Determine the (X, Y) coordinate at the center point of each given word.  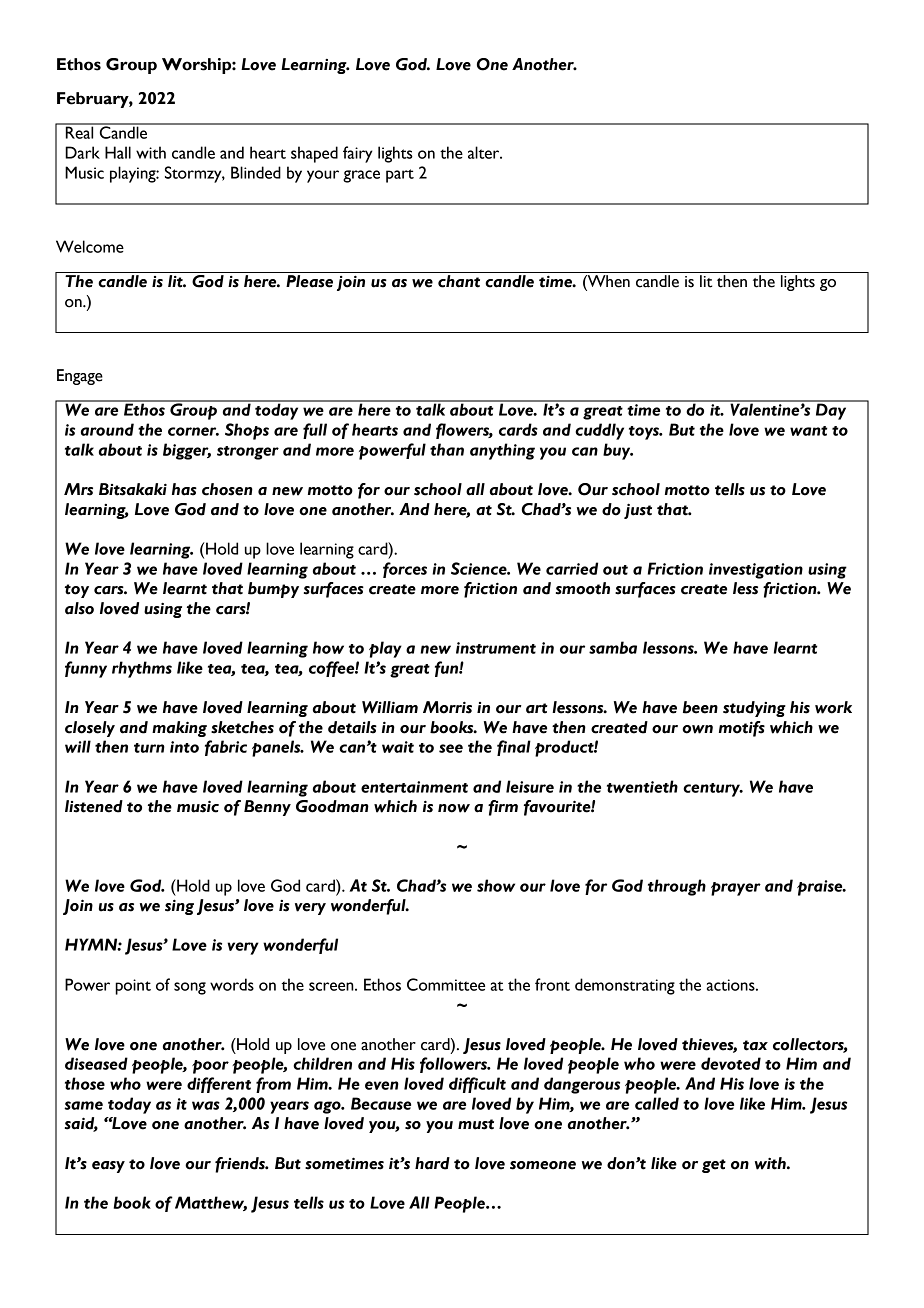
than (447, 449)
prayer (736, 889)
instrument (496, 648)
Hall (118, 152)
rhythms (142, 669)
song (190, 988)
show (496, 885)
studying (754, 709)
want (809, 431)
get (714, 1166)
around (107, 429)
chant (459, 281)
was (206, 1105)
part (400, 176)
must (476, 1124)
